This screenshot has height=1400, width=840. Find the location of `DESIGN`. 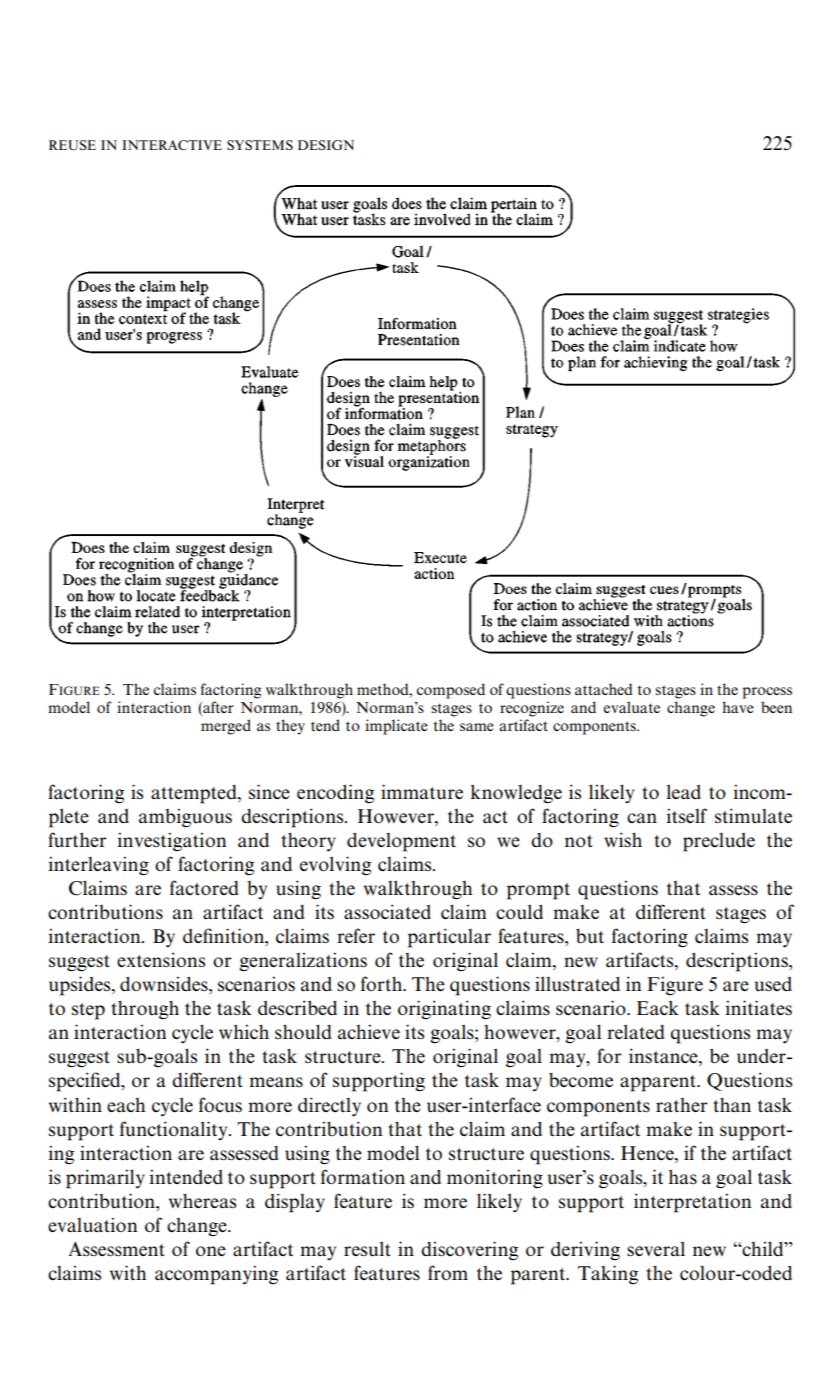

DESIGN is located at coordinates (326, 145).
